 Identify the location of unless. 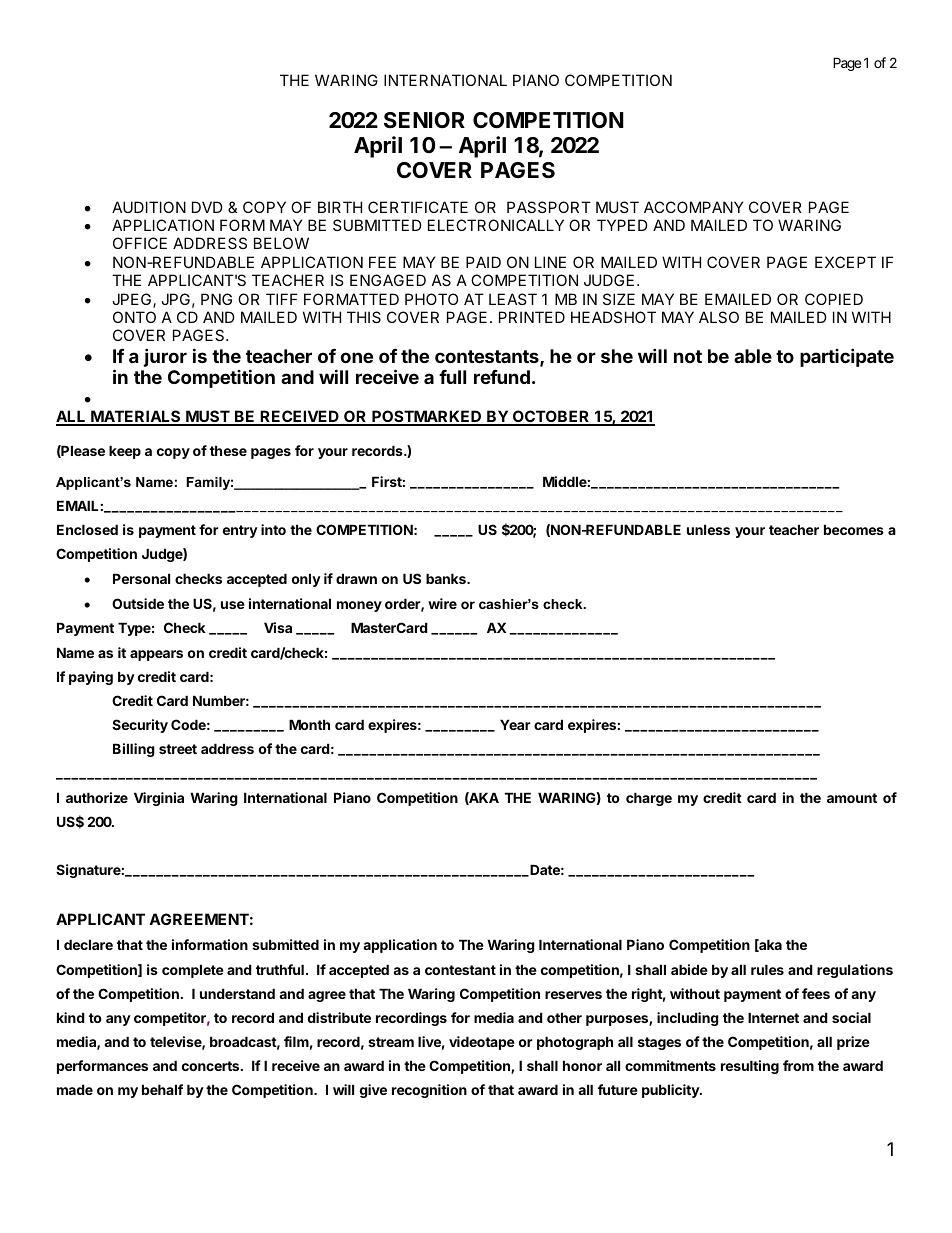
(708, 529).
